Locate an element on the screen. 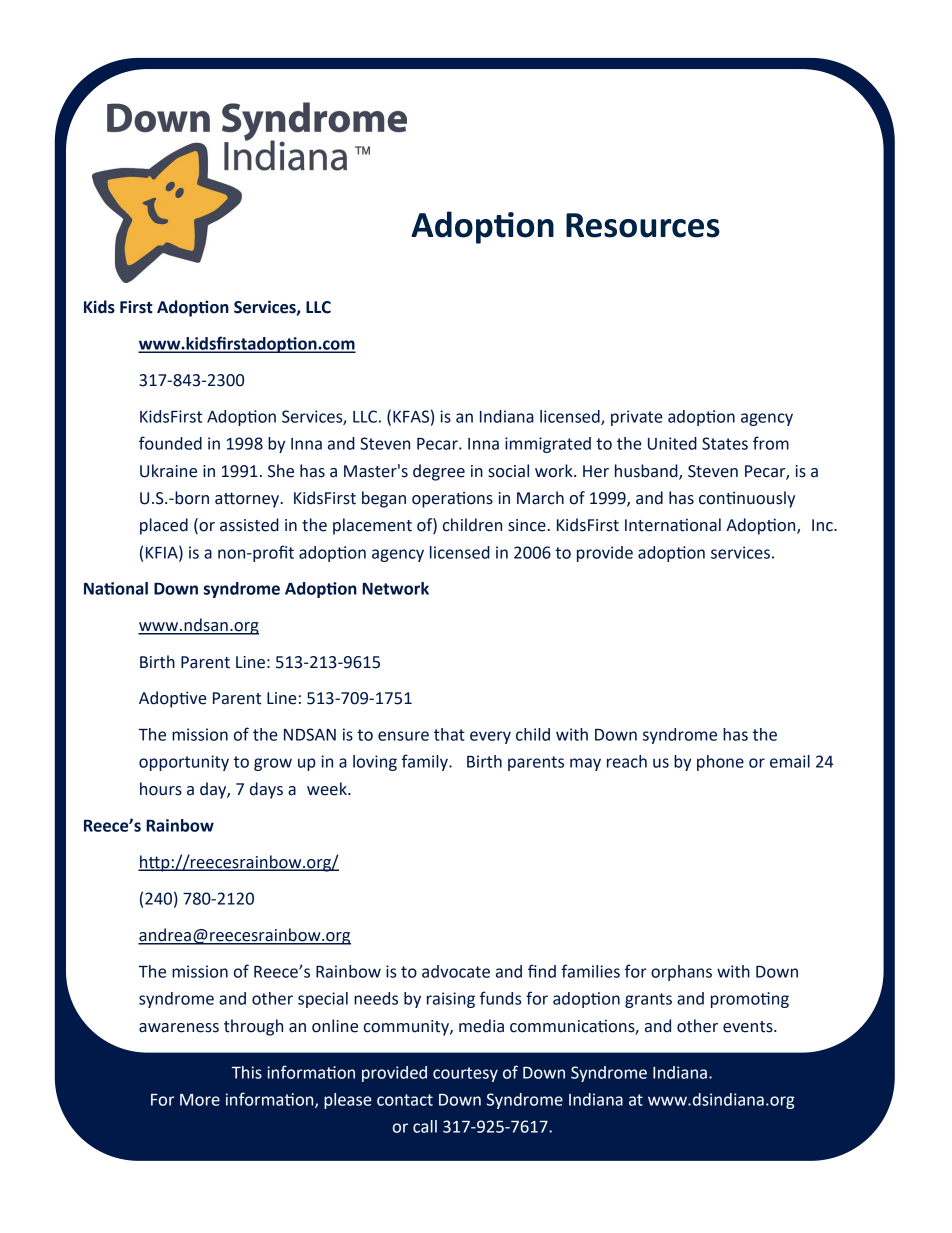 Image resolution: width=952 pixels, height=1233 pixels. founded is located at coordinates (170, 443).
